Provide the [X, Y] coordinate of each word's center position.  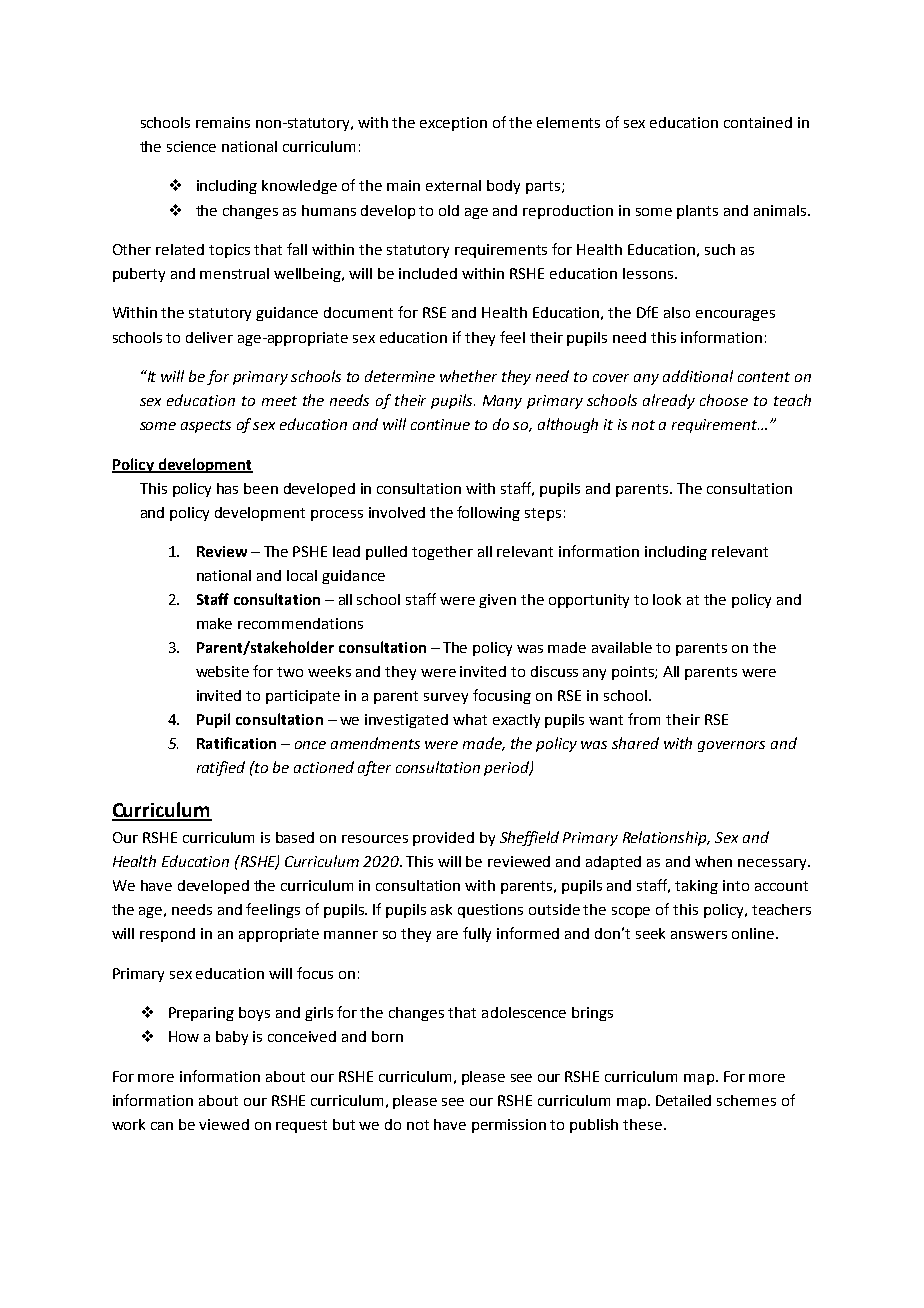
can [162, 1126]
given [497, 601]
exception [453, 124]
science [191, 146]
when [713, 861]
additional [698, 376]
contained [758, 122]
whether [468, 376]
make [214, 623]
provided [443, 839]
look [667, 599]
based [295, 837]
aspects [206, 426]
